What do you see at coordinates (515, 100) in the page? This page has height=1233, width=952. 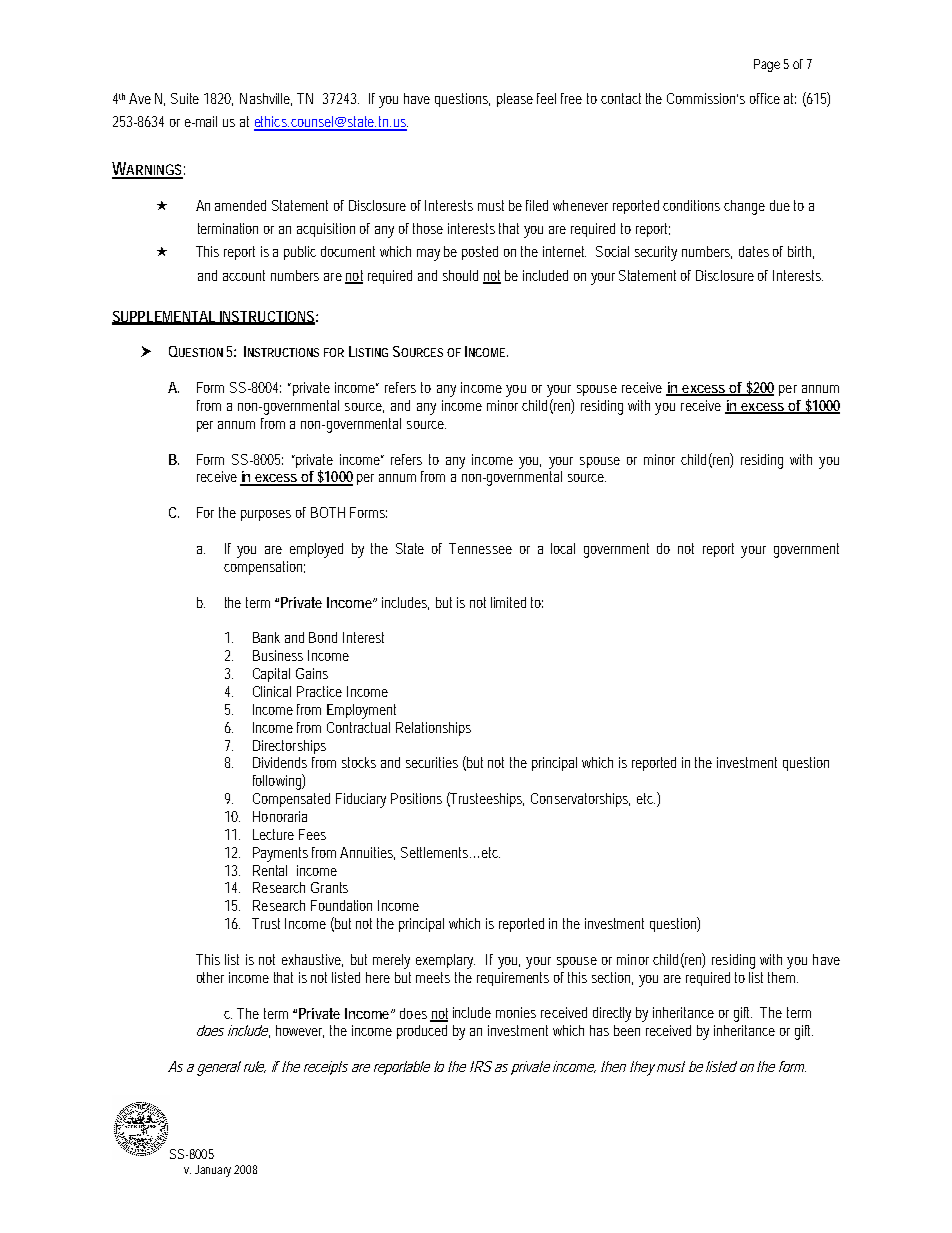 I see `please` at bounding box center [515, 100].
